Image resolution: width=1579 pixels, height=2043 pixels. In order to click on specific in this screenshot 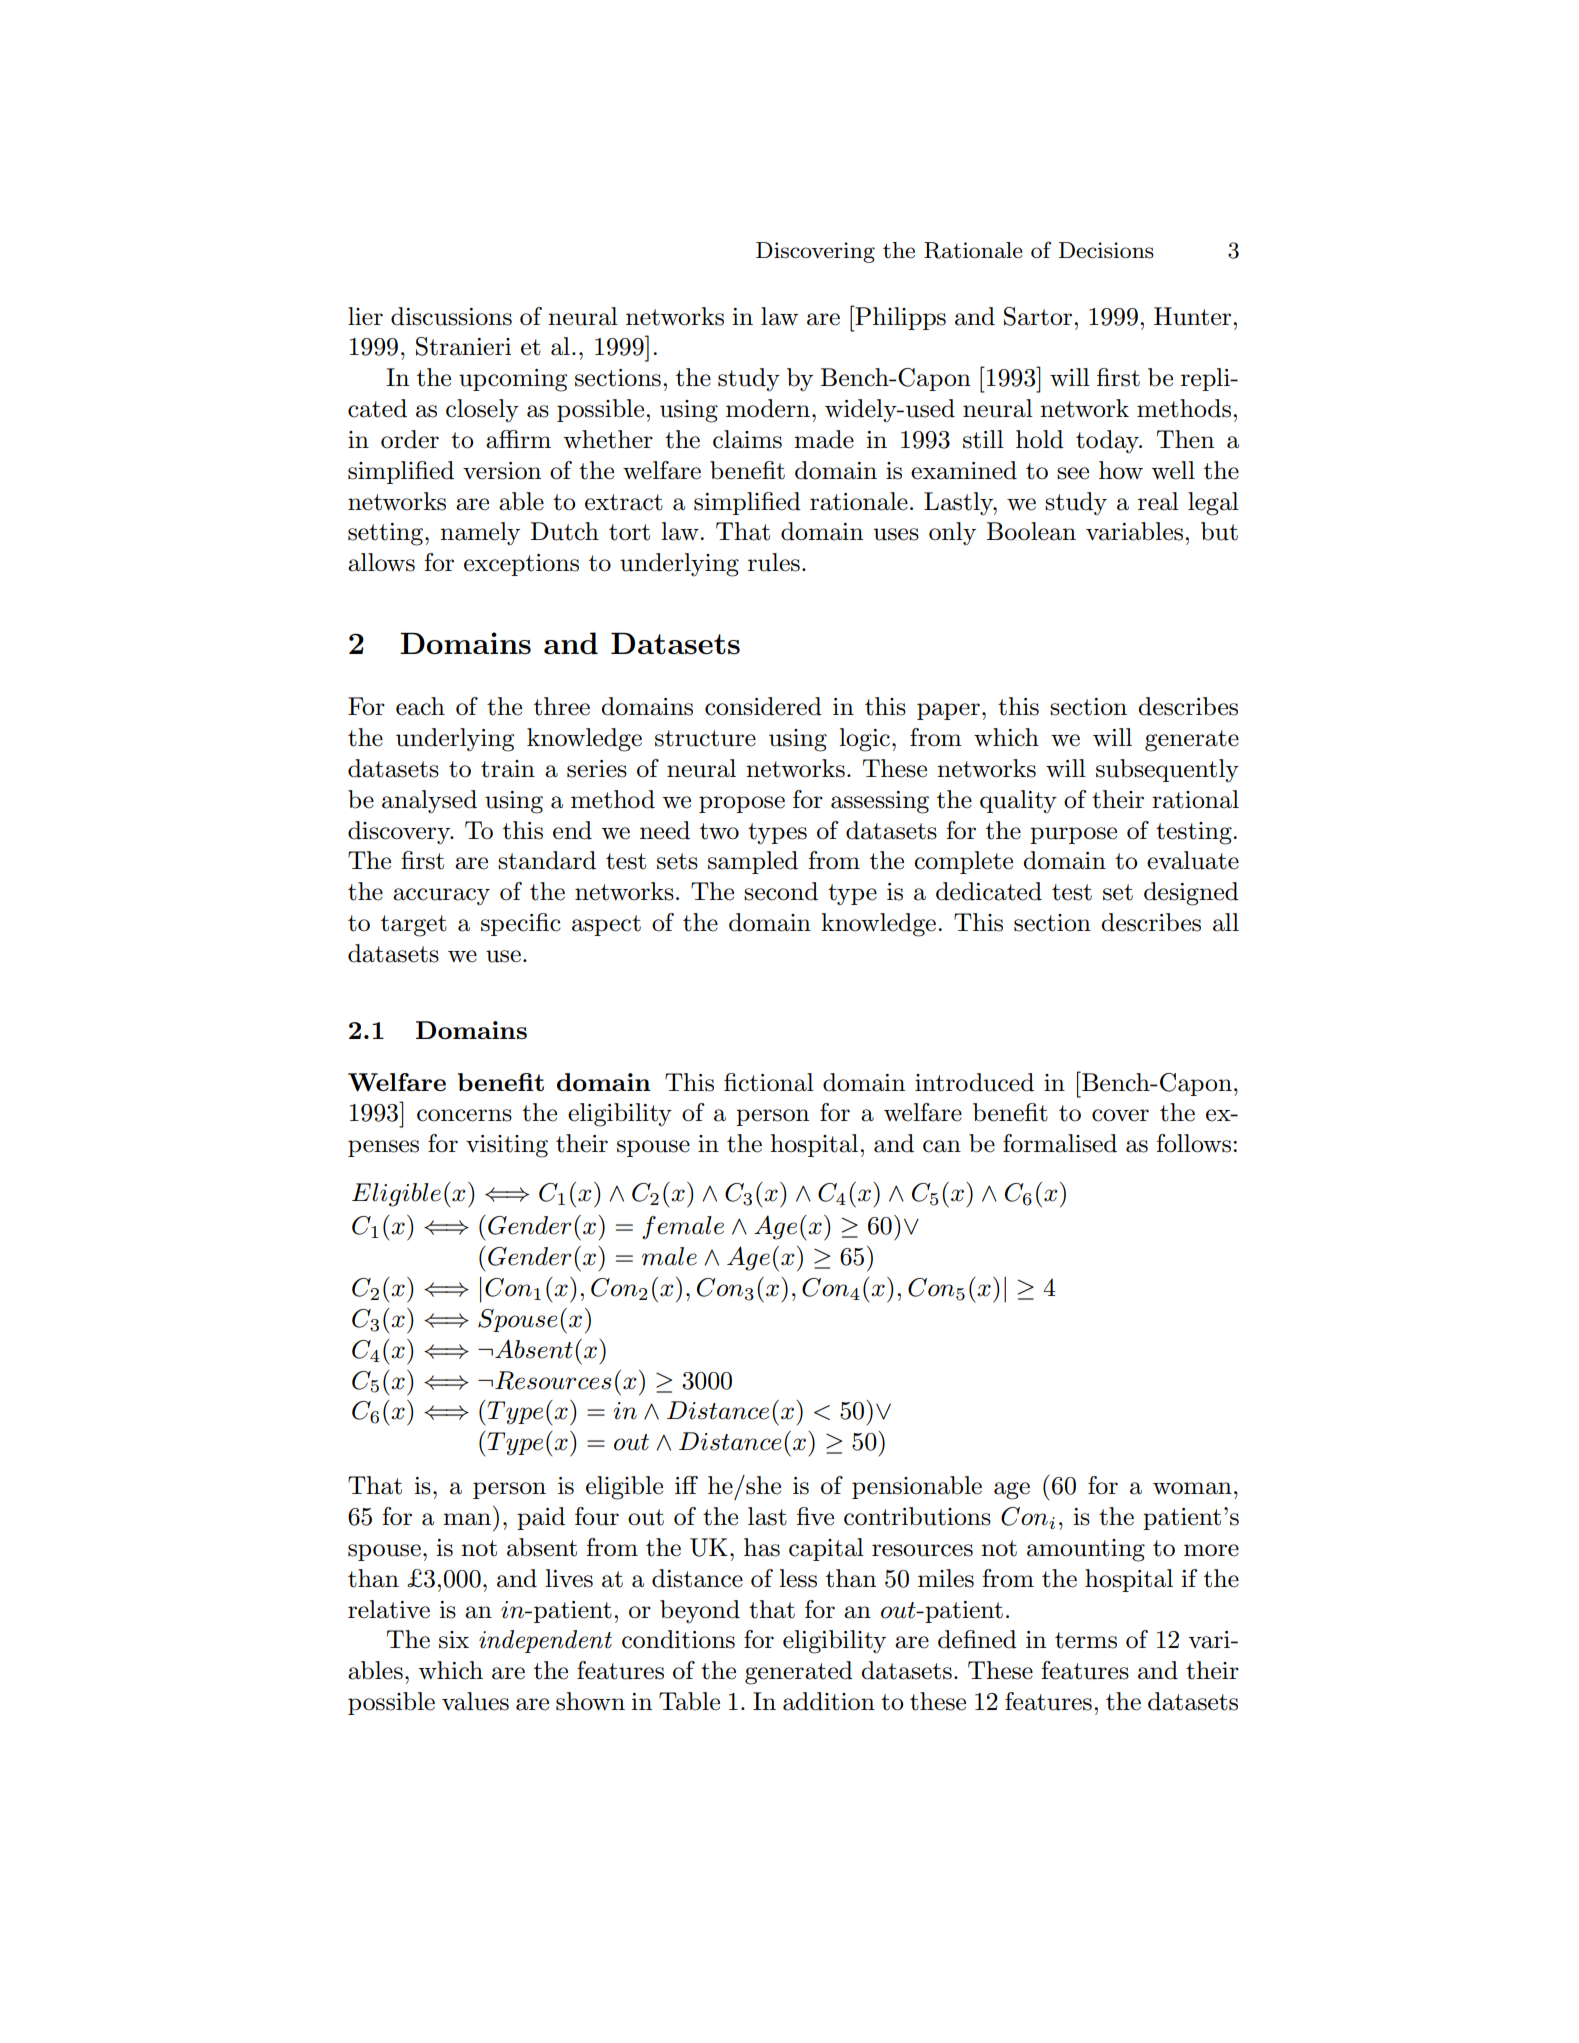, I will do `click(521, 924)`.
